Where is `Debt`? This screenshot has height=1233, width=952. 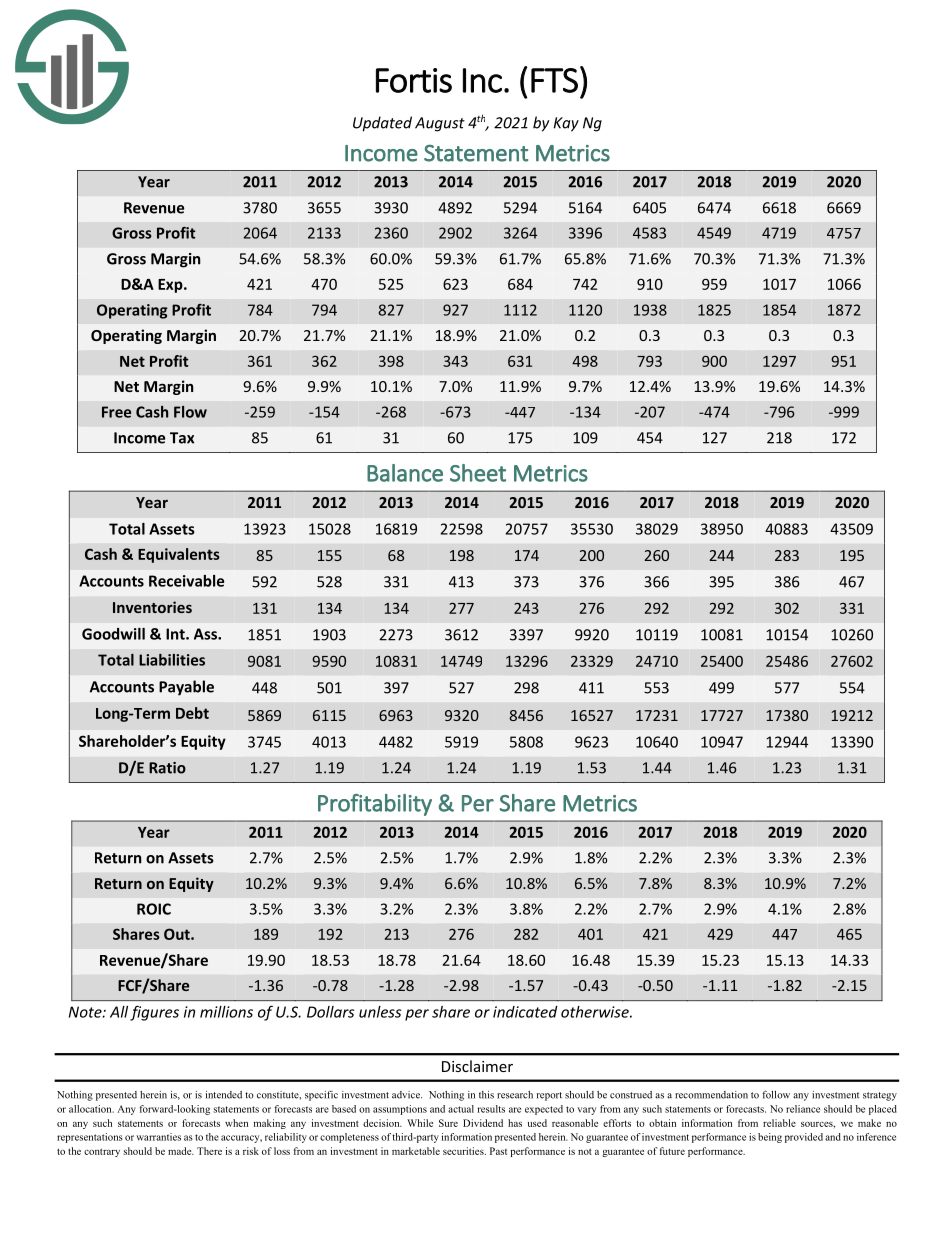 Debt is located at coordinates (192, 713).
